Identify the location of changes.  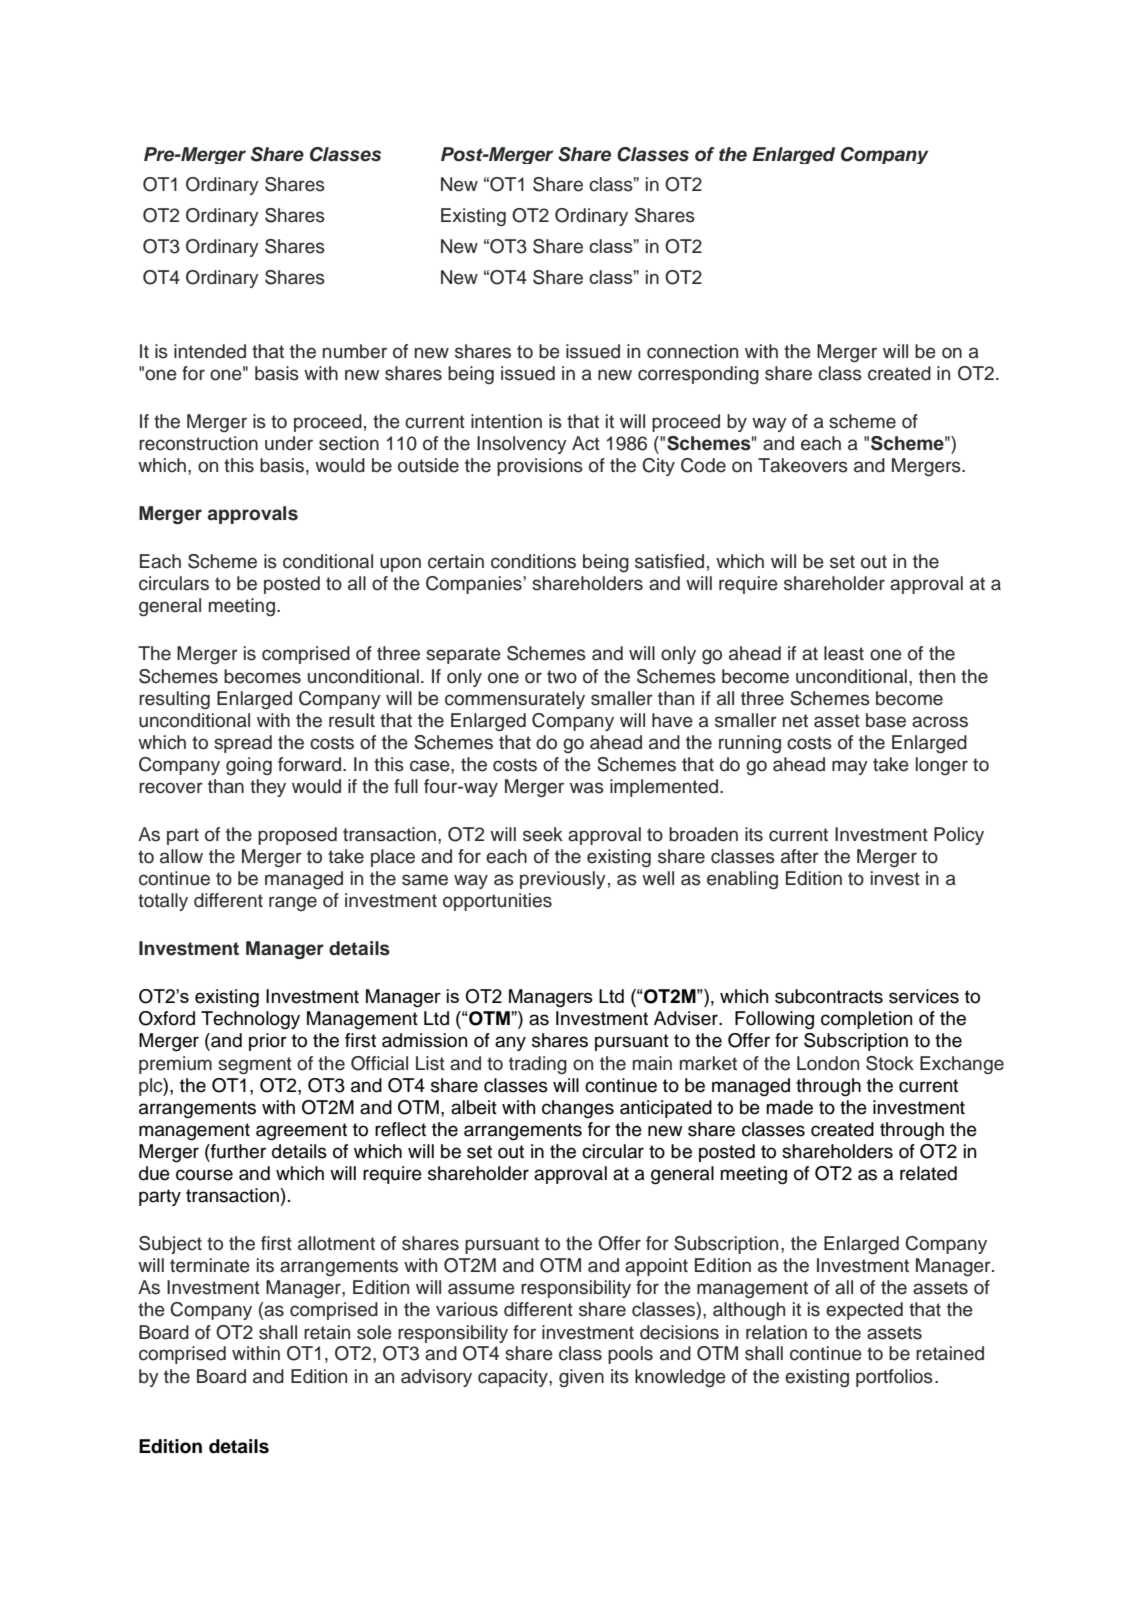
(578, 1109).
